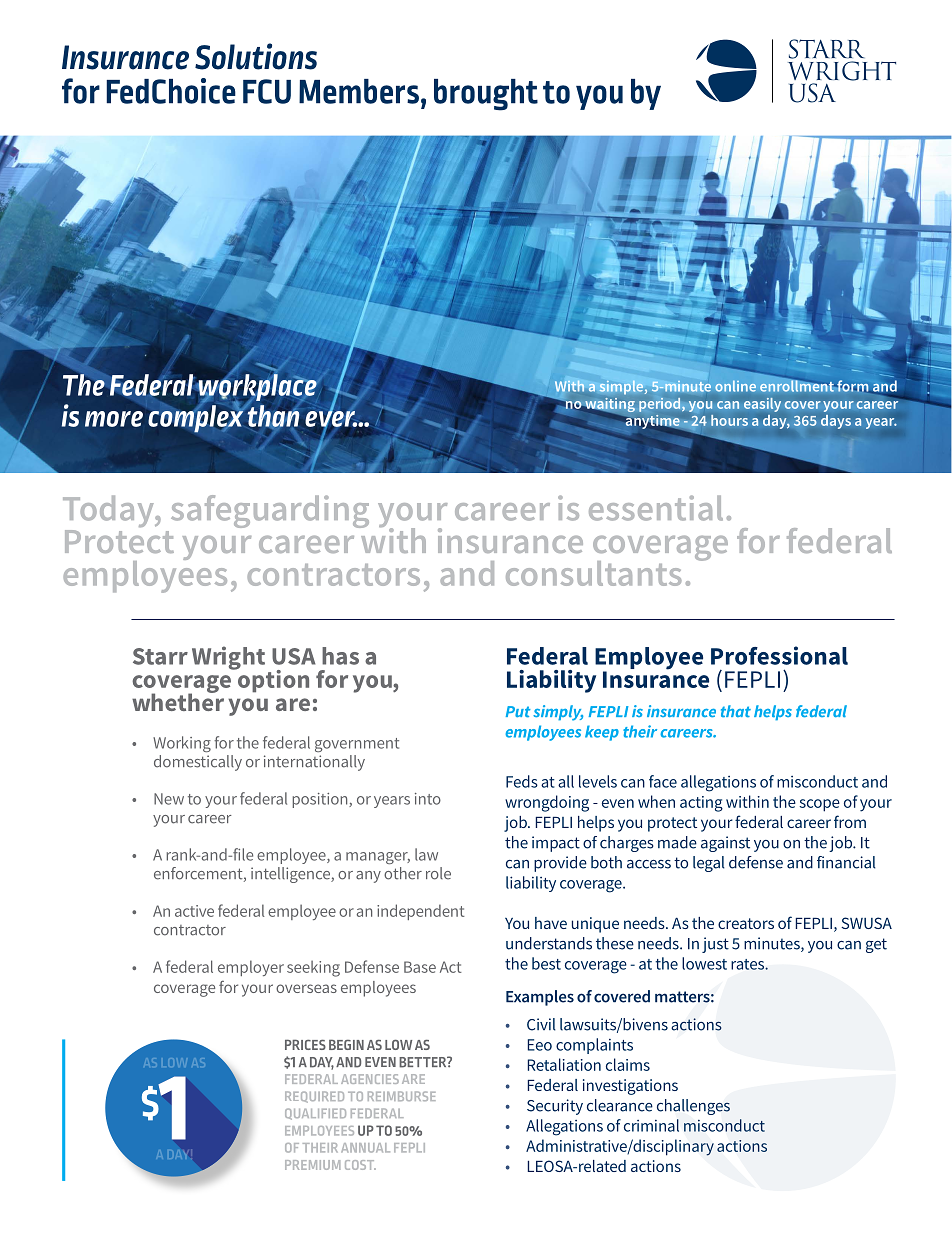 The width and height of the document is (952, 1233). Describe the element at coordinates (693, 1107) in the document. I see `challenges` at that location.
